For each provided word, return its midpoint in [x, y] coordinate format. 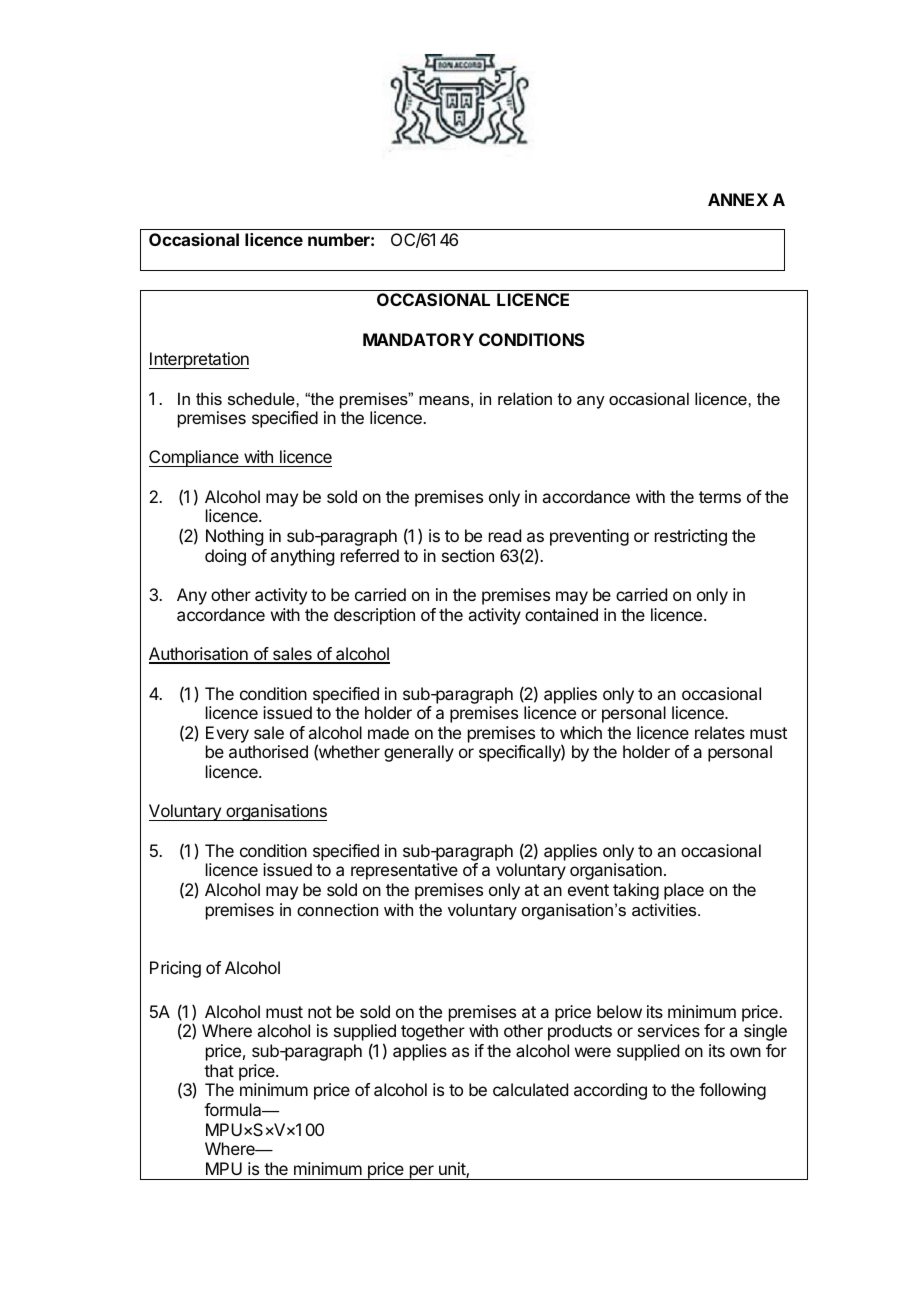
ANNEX [738, 199]
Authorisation [199, 655]
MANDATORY [418, 339]
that [219, 1070]
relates [720, 732]
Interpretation [199, 360]
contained [561, 614]
